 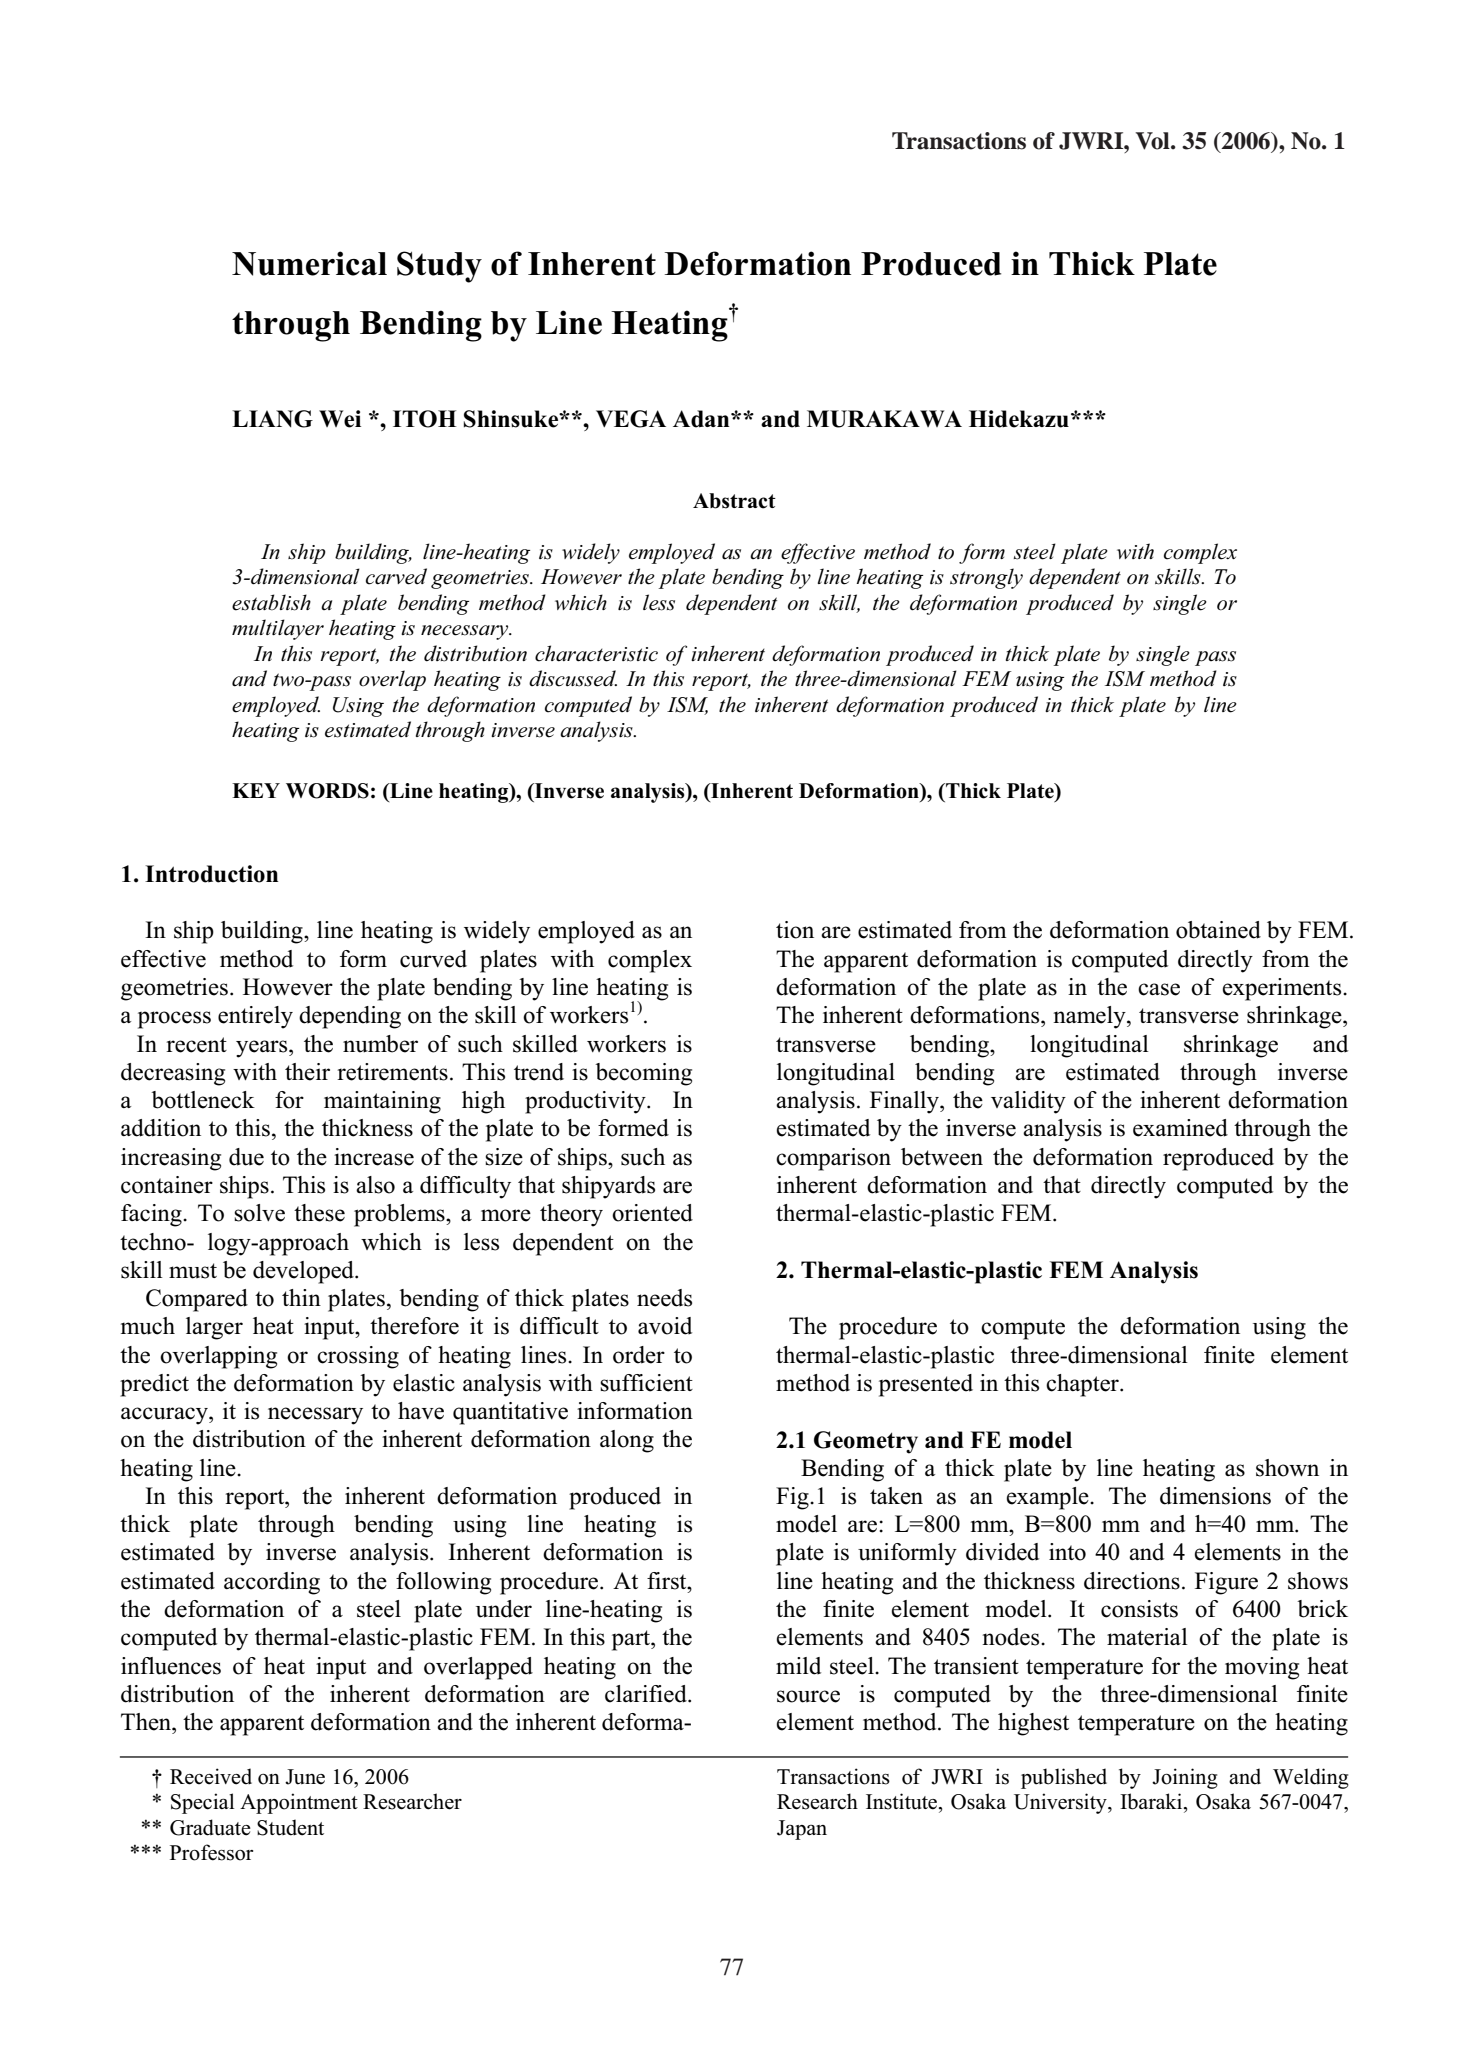 What do you see at coordinates (272, 1583) in the document?
I see `according` at bounding box center [272, 1583].
